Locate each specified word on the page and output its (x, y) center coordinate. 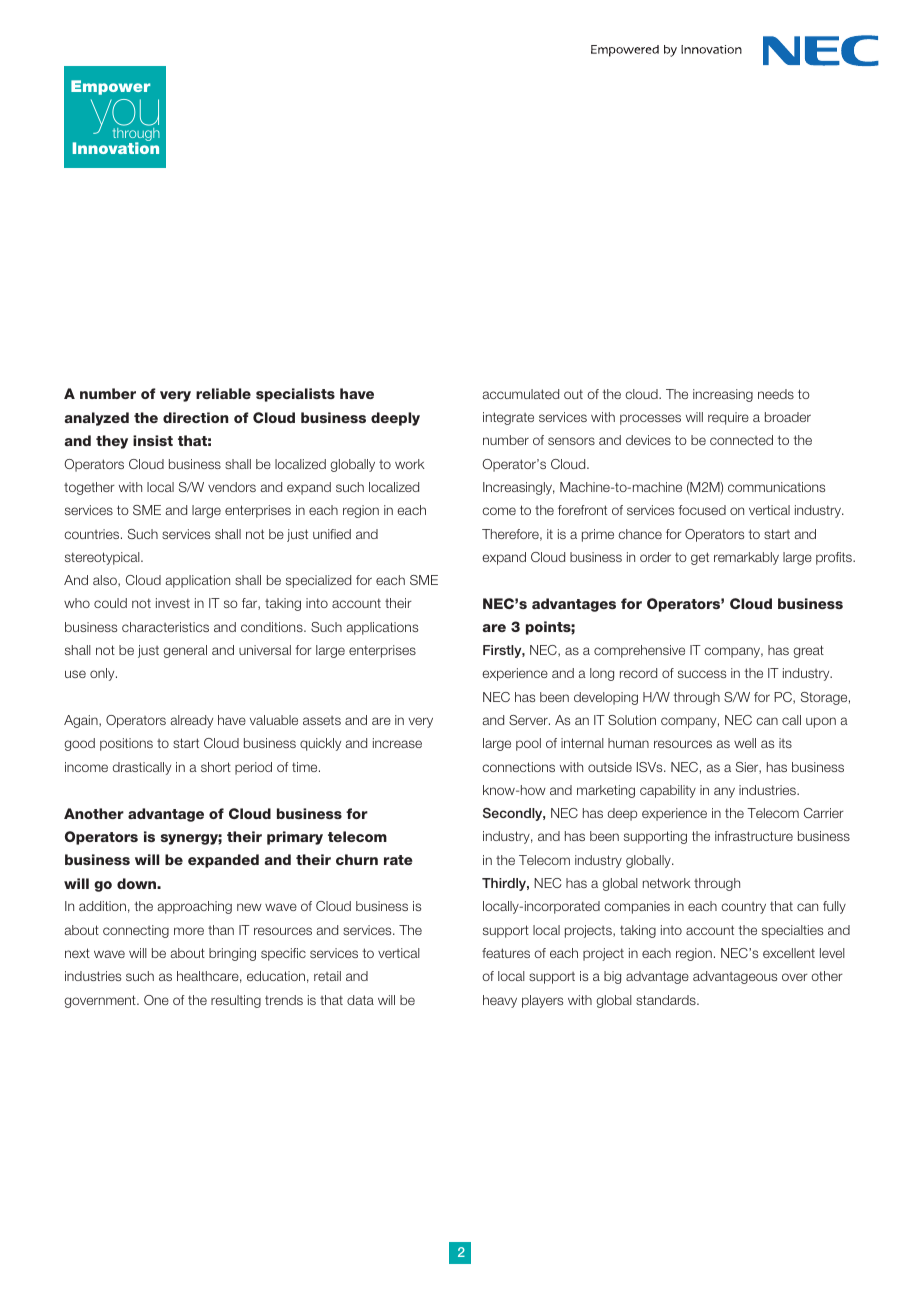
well (745, 743)
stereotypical (103, 558)
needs (776, 394)
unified (332, 534)
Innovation (116, 148)
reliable (223, 393)
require (728, 418)
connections (518, 767)
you (125, 118)
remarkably (746, 558)
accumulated (521, 394)
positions (126, 744)
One (156, 1000)
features (506, 953)
